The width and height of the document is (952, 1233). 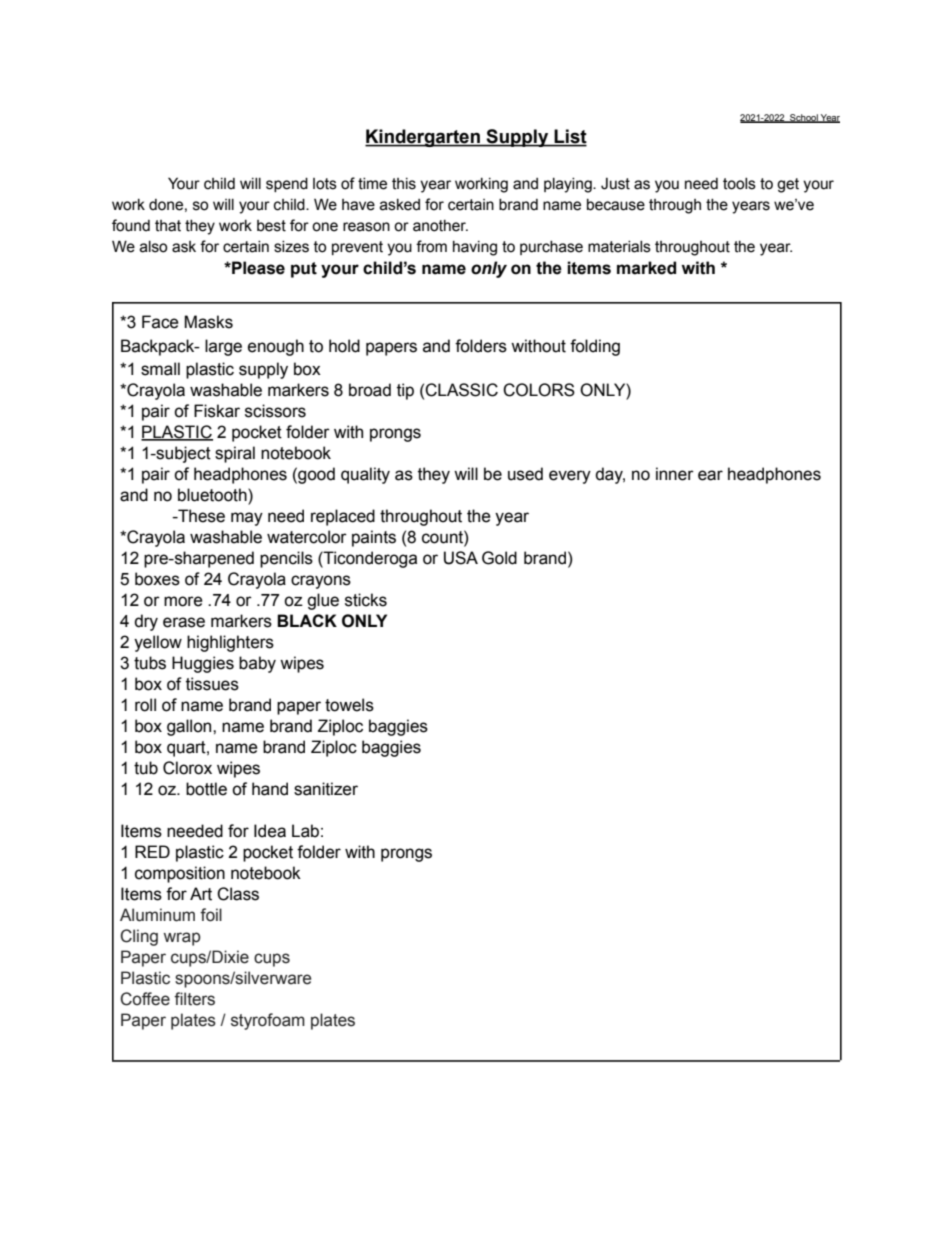 What do you see at coordinates (326, 789) in the document?
I see `sanitizer` at bounding box center [326, 789].
